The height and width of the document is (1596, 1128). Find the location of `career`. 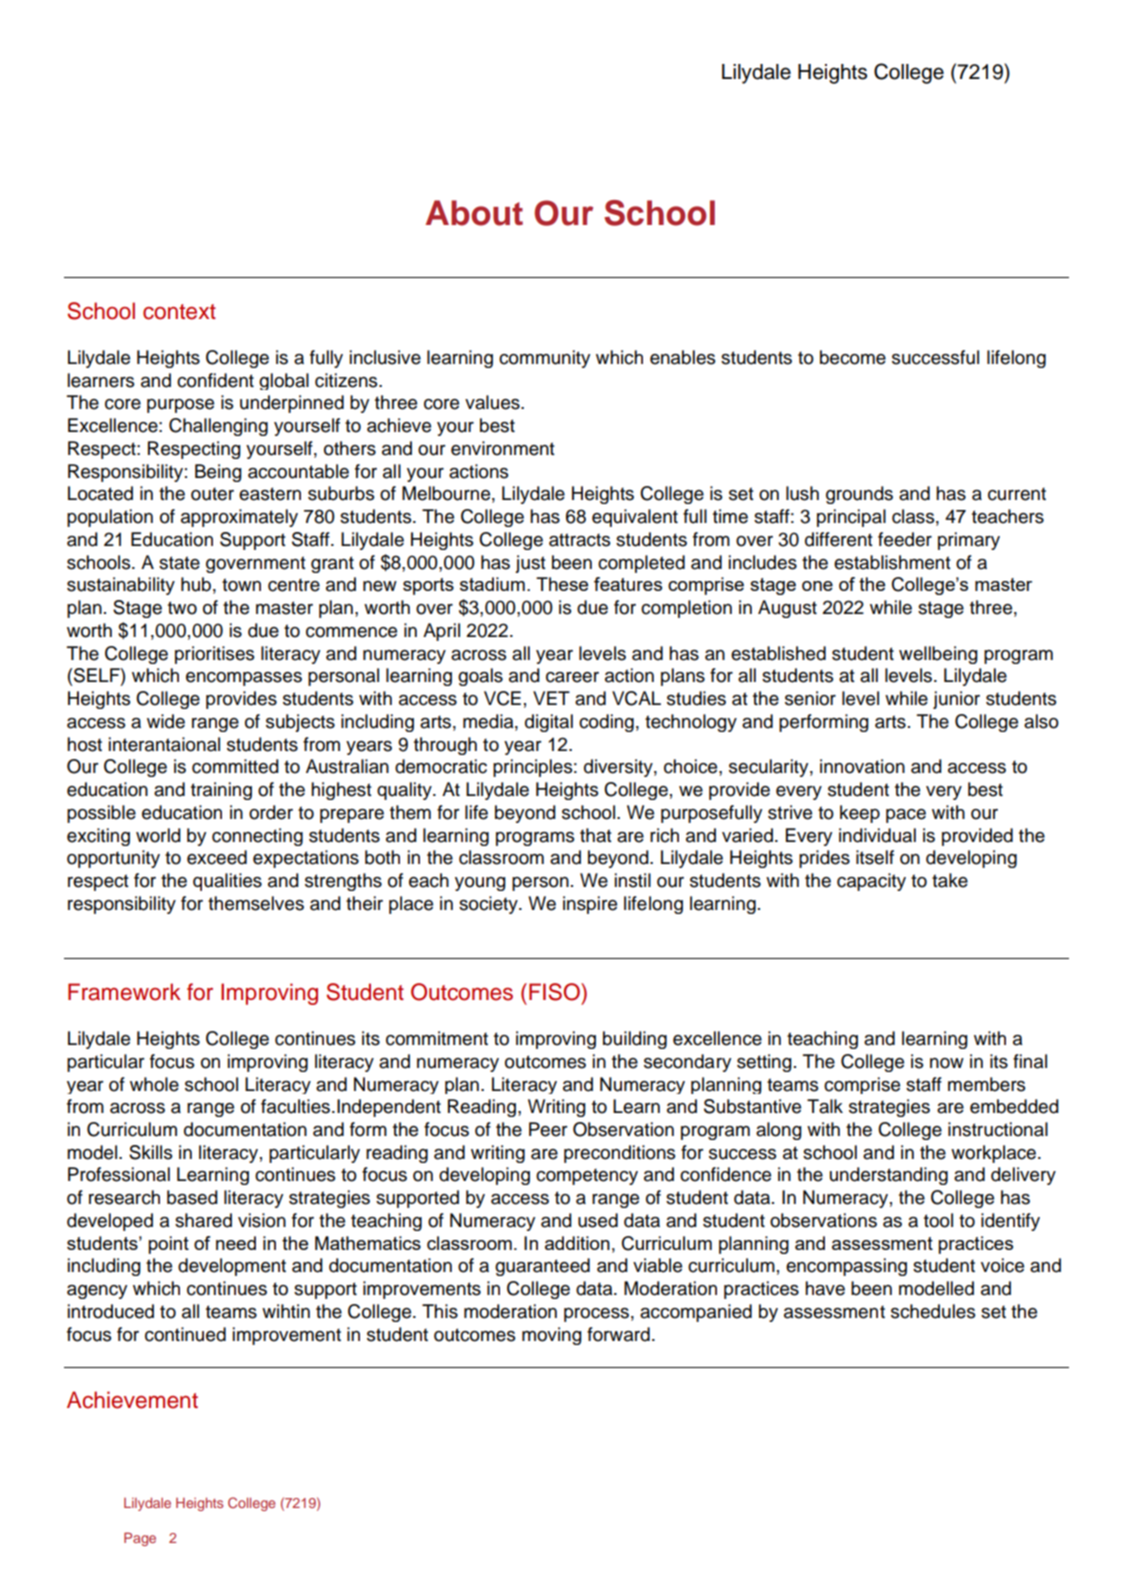

career is located at coordinates (572, 677).
